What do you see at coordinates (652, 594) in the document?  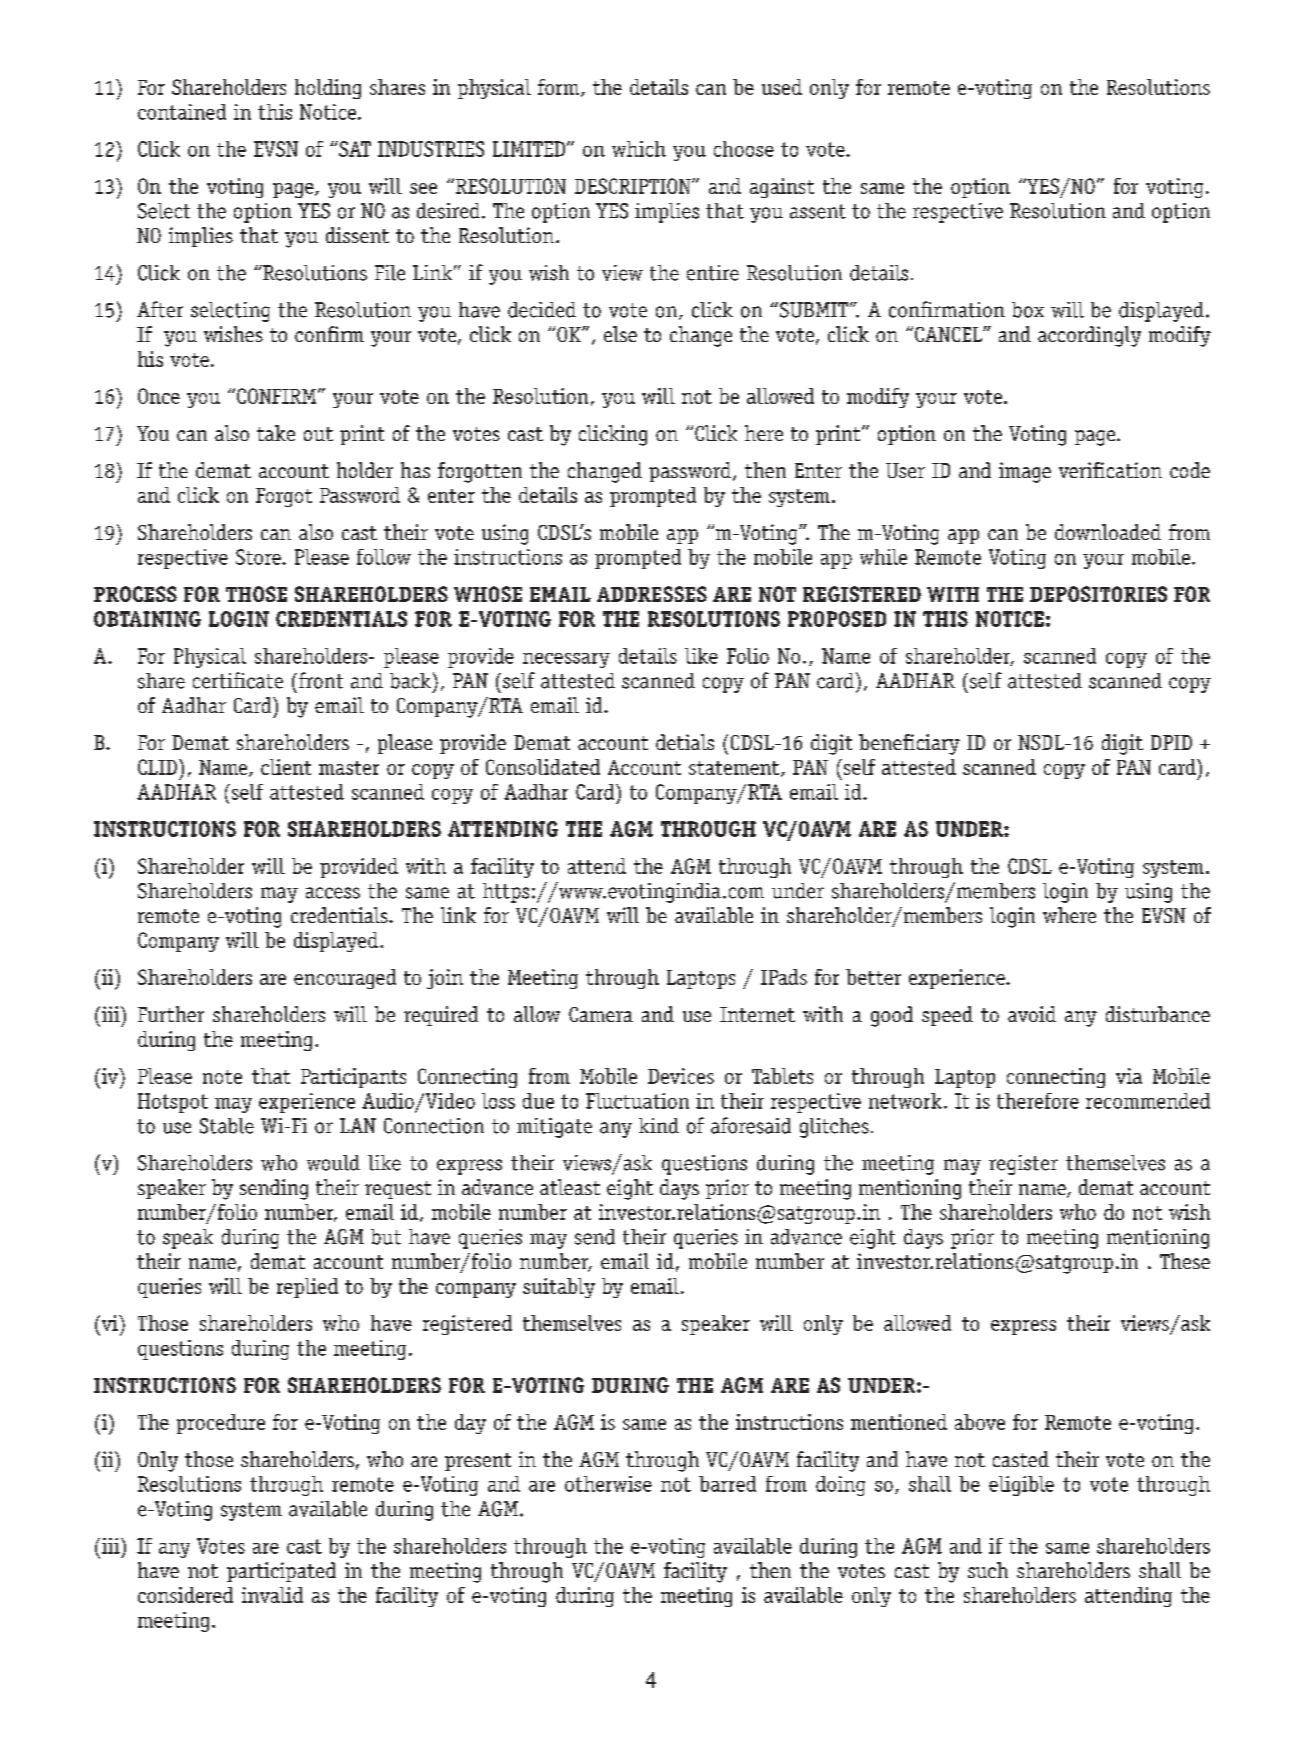 I see `ADDRESSES` at bounding box center [652, 594].
